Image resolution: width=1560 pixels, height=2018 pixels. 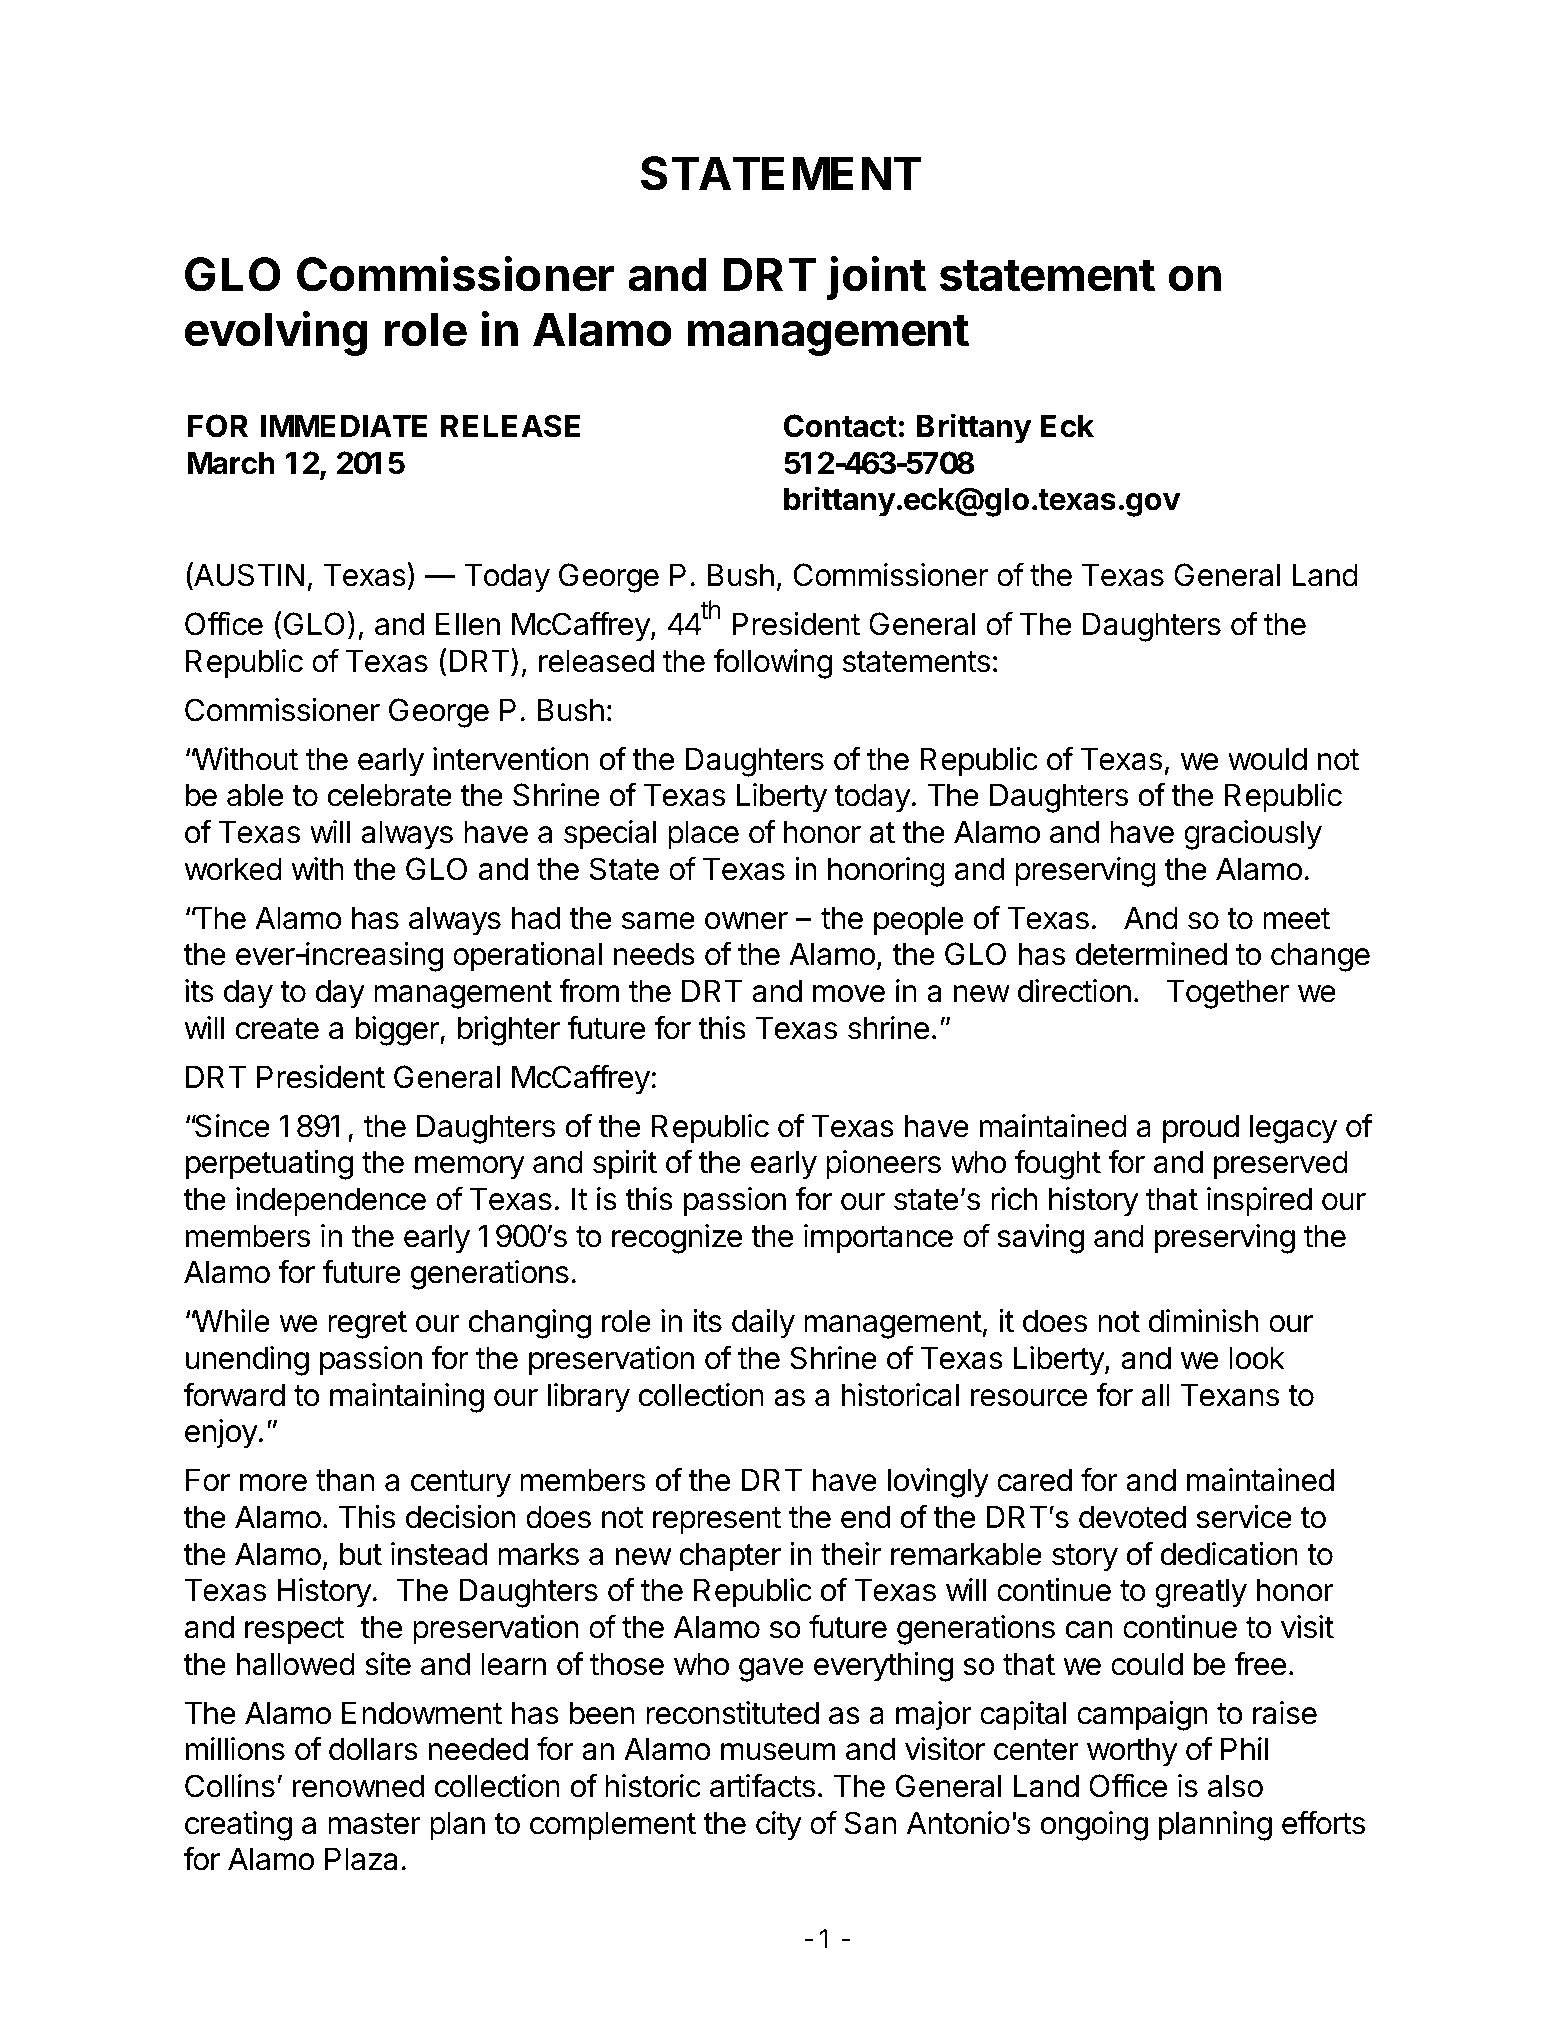 I want to click on master, so click(x=374, y=1824).
